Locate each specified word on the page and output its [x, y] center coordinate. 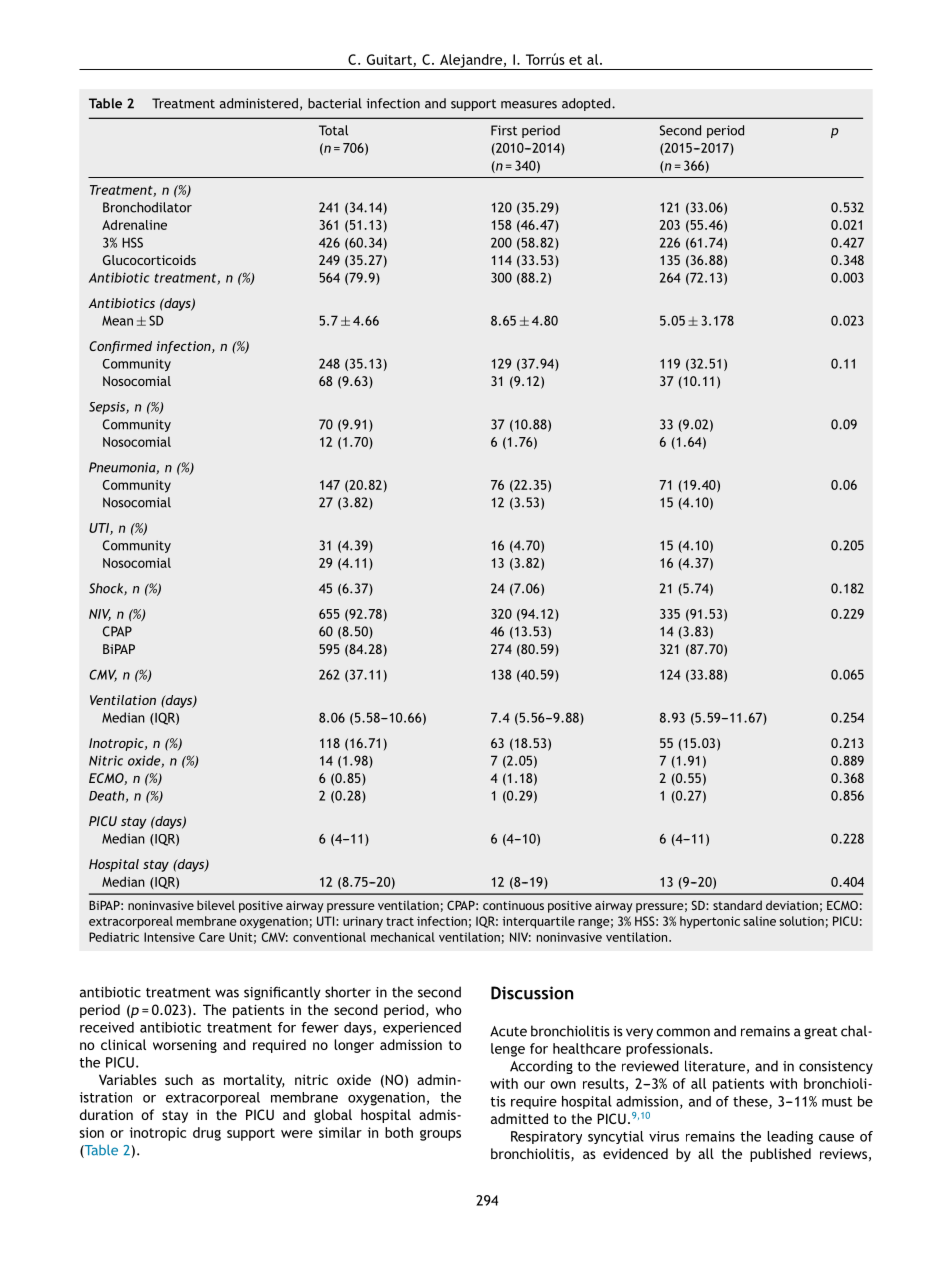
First [504, 130]
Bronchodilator [147, 207]
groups [440, 1135]
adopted [587, 104]
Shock [107, 589]
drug [207, 1134]
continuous [513, 905]
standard [737, 905]
